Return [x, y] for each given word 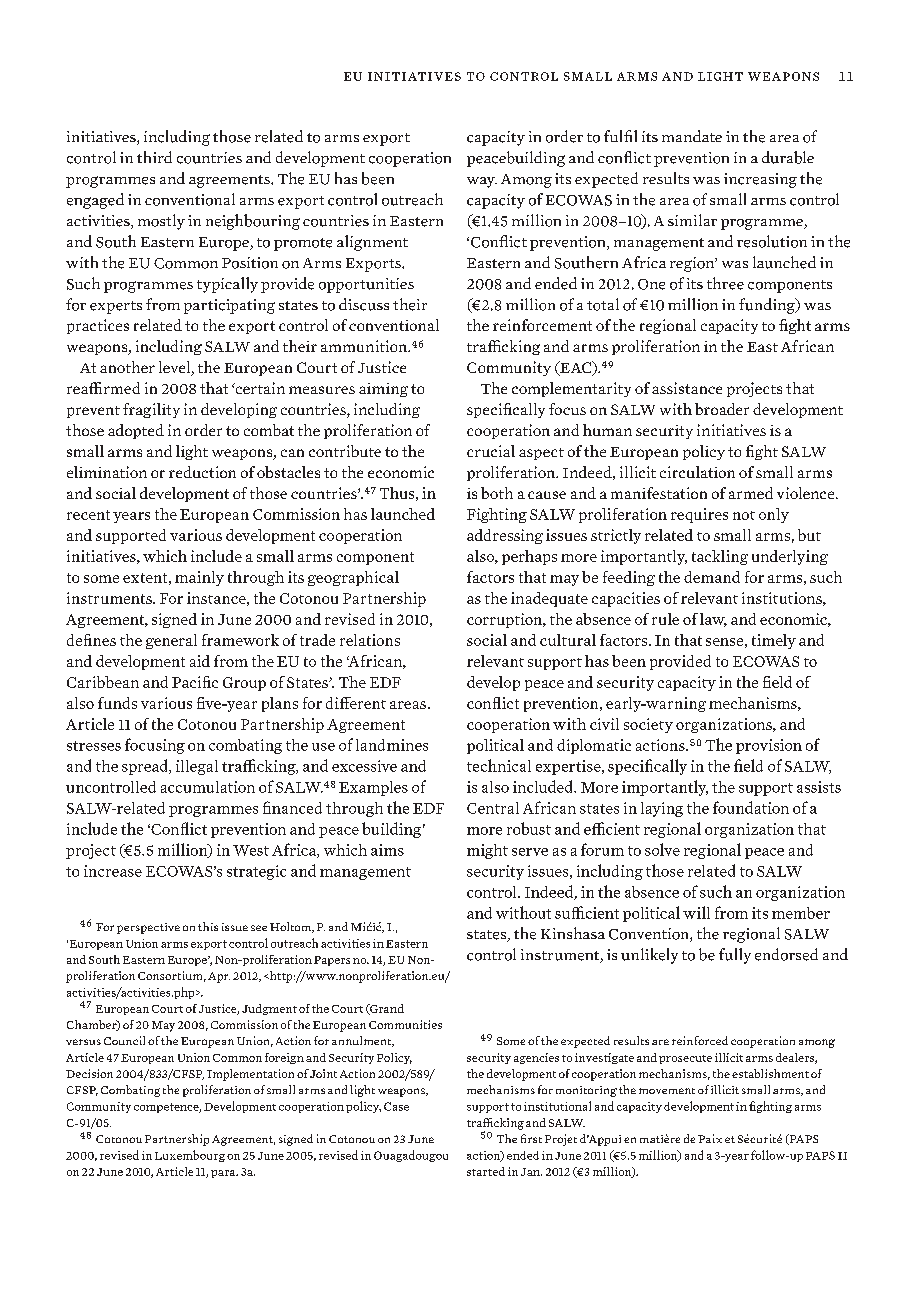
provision [769, 746]
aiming [383, 390]
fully [735, 956]
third [154, 157]
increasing [760, 180]
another [127, 367]
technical [499, 765]
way [482, 182]
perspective [148, 928]
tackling [720, 557]
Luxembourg [190, 1156]
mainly [199, 578]
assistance [687, 388]
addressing [505, 536]
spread [146, 767]
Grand [386, 1009]
